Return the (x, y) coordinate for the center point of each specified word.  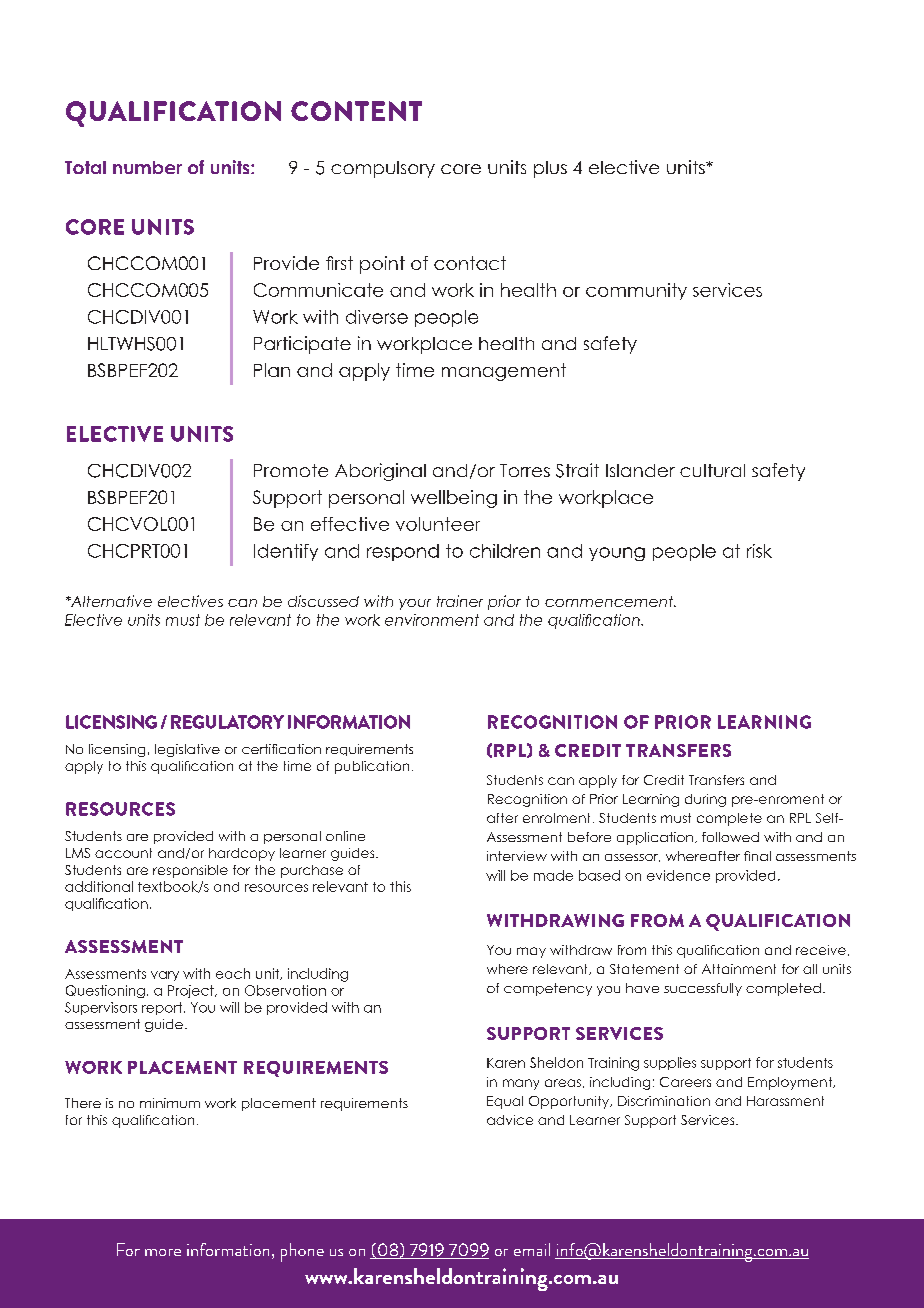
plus (550, 169)
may (531, 952)
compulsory (383, 169)
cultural (712, 470)
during (705, 800)
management (504, 372)
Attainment (739, 969)
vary (165, 976)
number (147, 167)
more (163, 1252)
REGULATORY (227, 722)
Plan (272, 370)
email (532, 1249)
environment (432, 620)
